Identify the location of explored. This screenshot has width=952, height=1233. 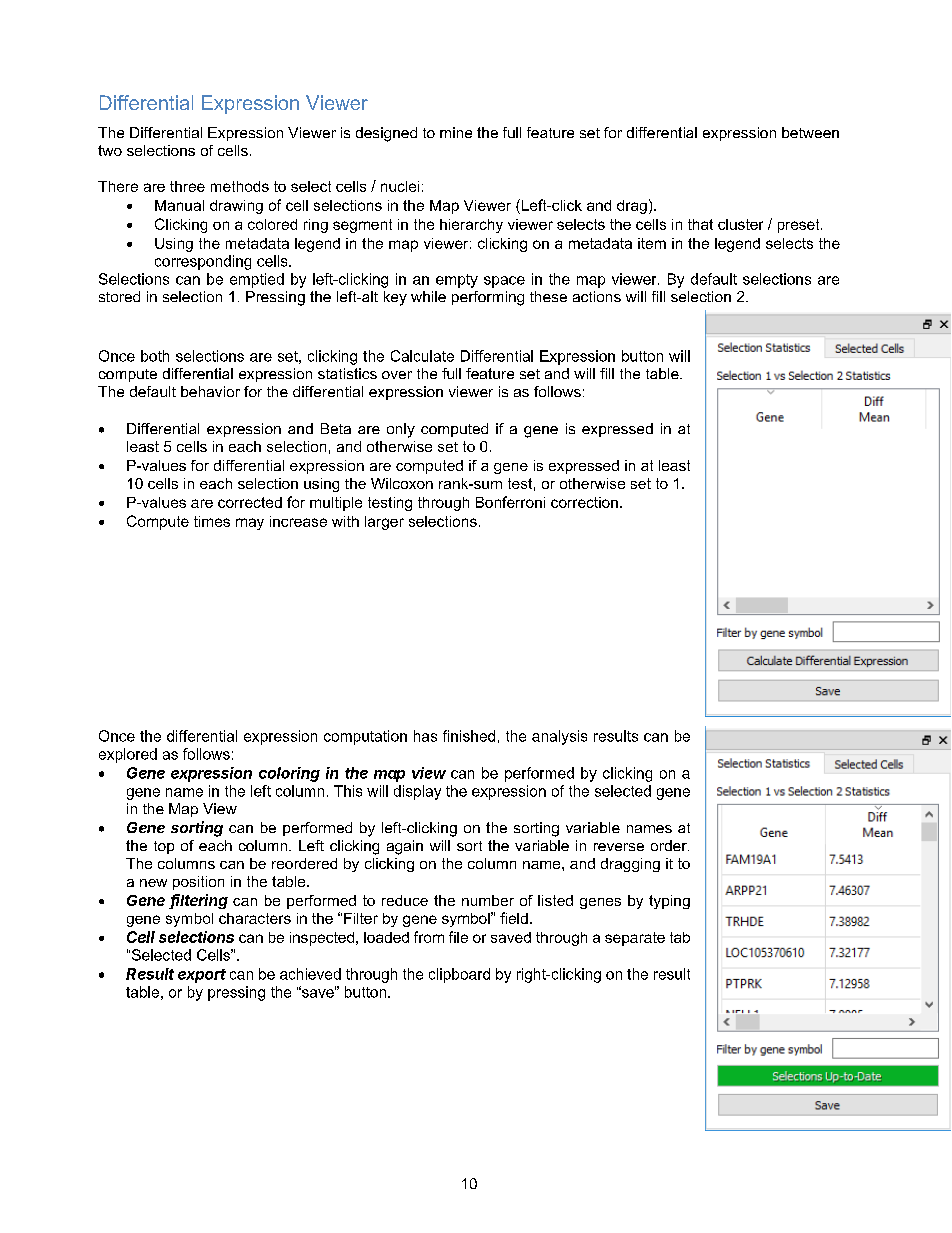
(128, 755).
